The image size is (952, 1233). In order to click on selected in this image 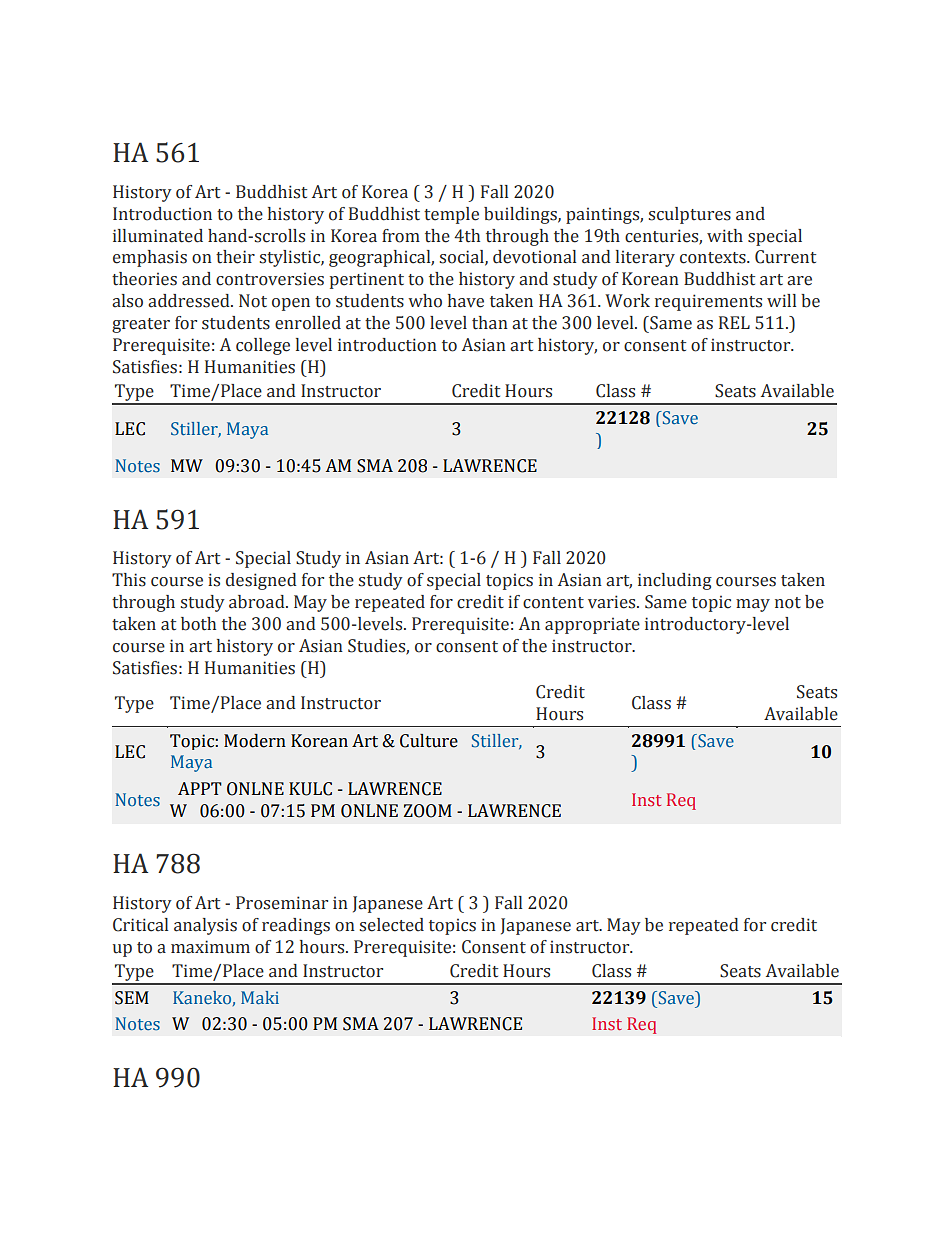, I will do `click(391, 925)`.
